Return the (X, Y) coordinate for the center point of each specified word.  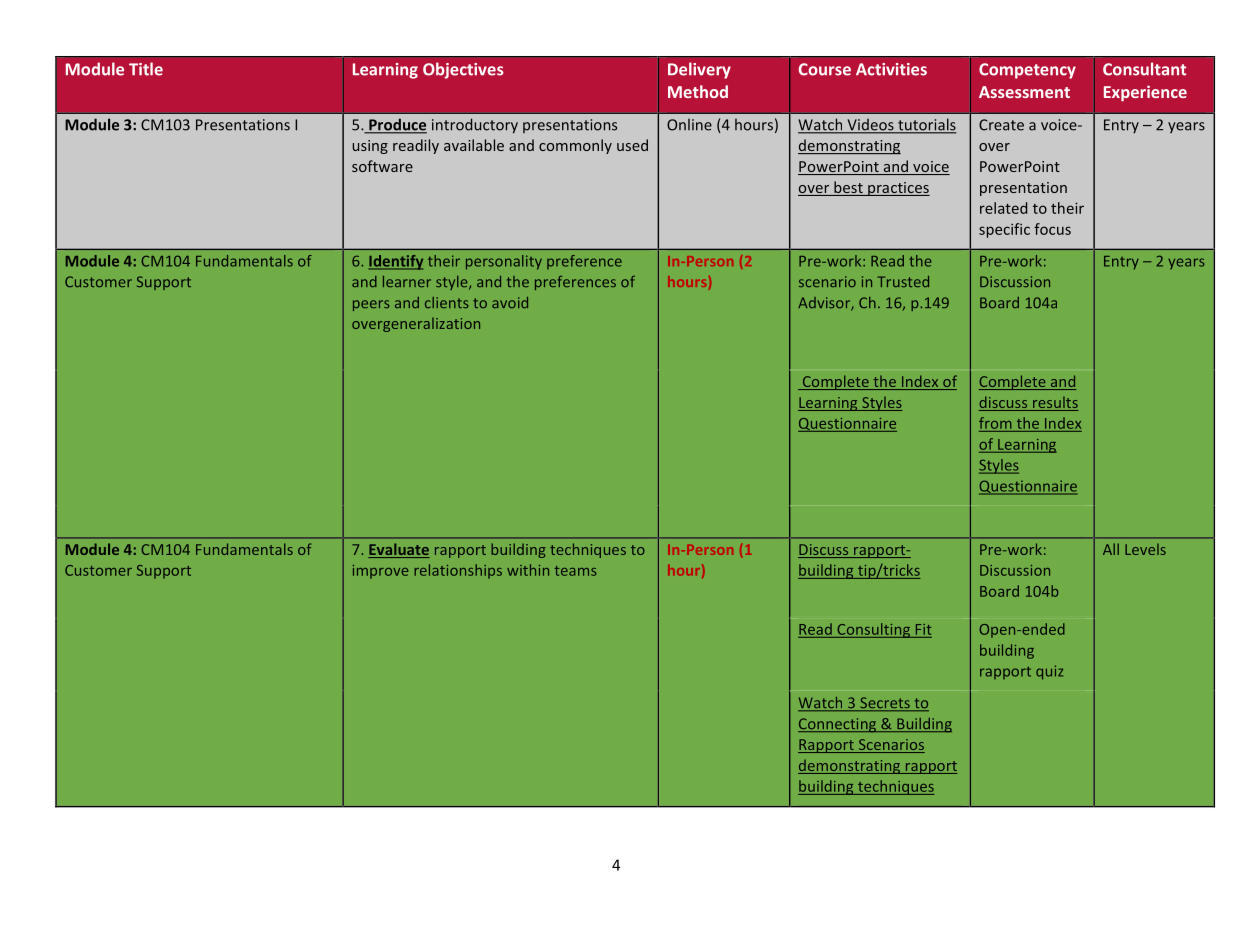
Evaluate (399, 550)
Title (146, 69)
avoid (510, 302)
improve (380, 572)
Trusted (903, 281)
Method (698, 91)
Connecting (838, 725)
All (1111, 549)
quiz (1049, 672)
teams (576, 571)
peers (371, 305)
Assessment (1024, 92)
